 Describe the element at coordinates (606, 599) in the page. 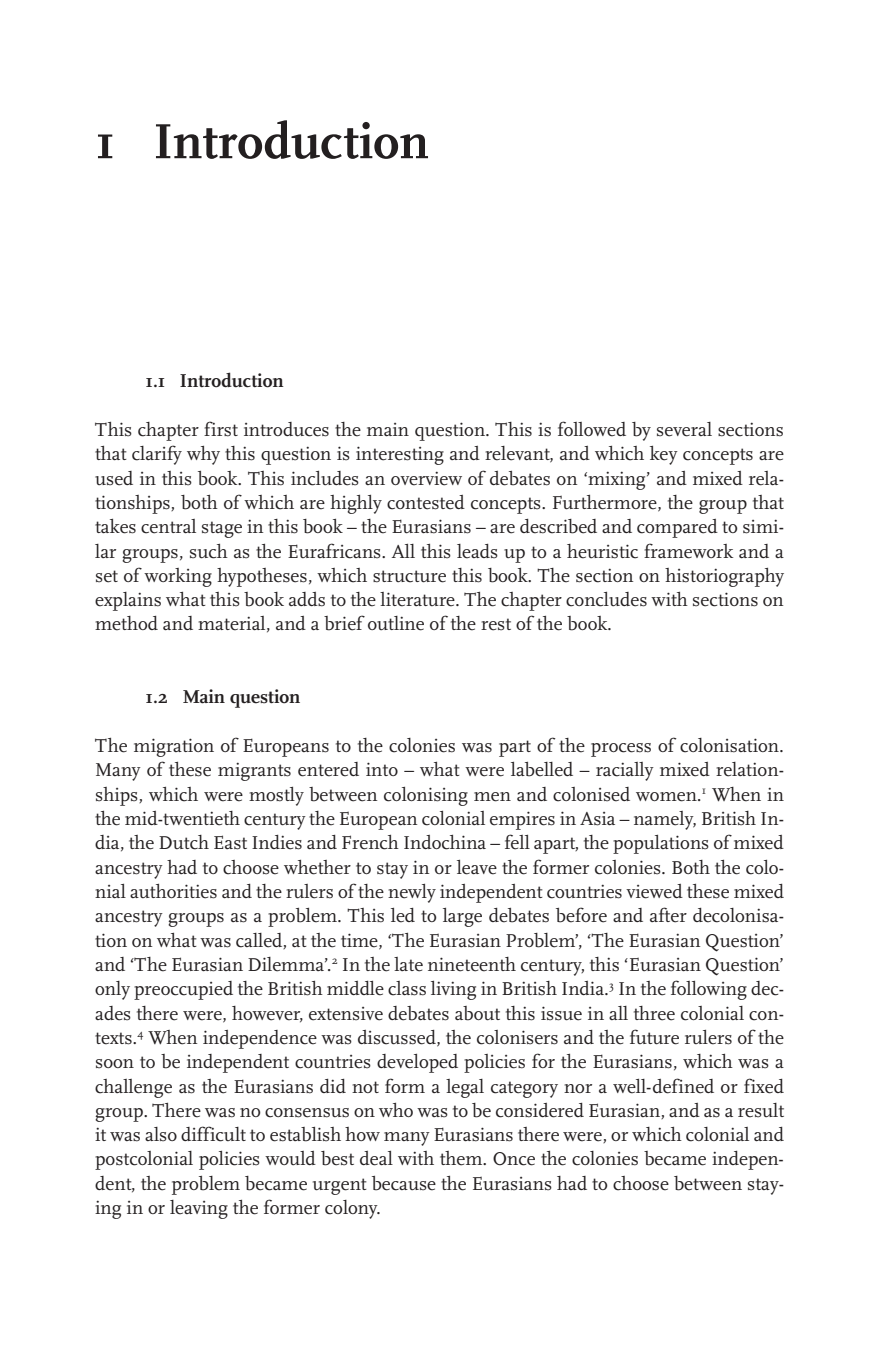

I see `concludes` at that location.
